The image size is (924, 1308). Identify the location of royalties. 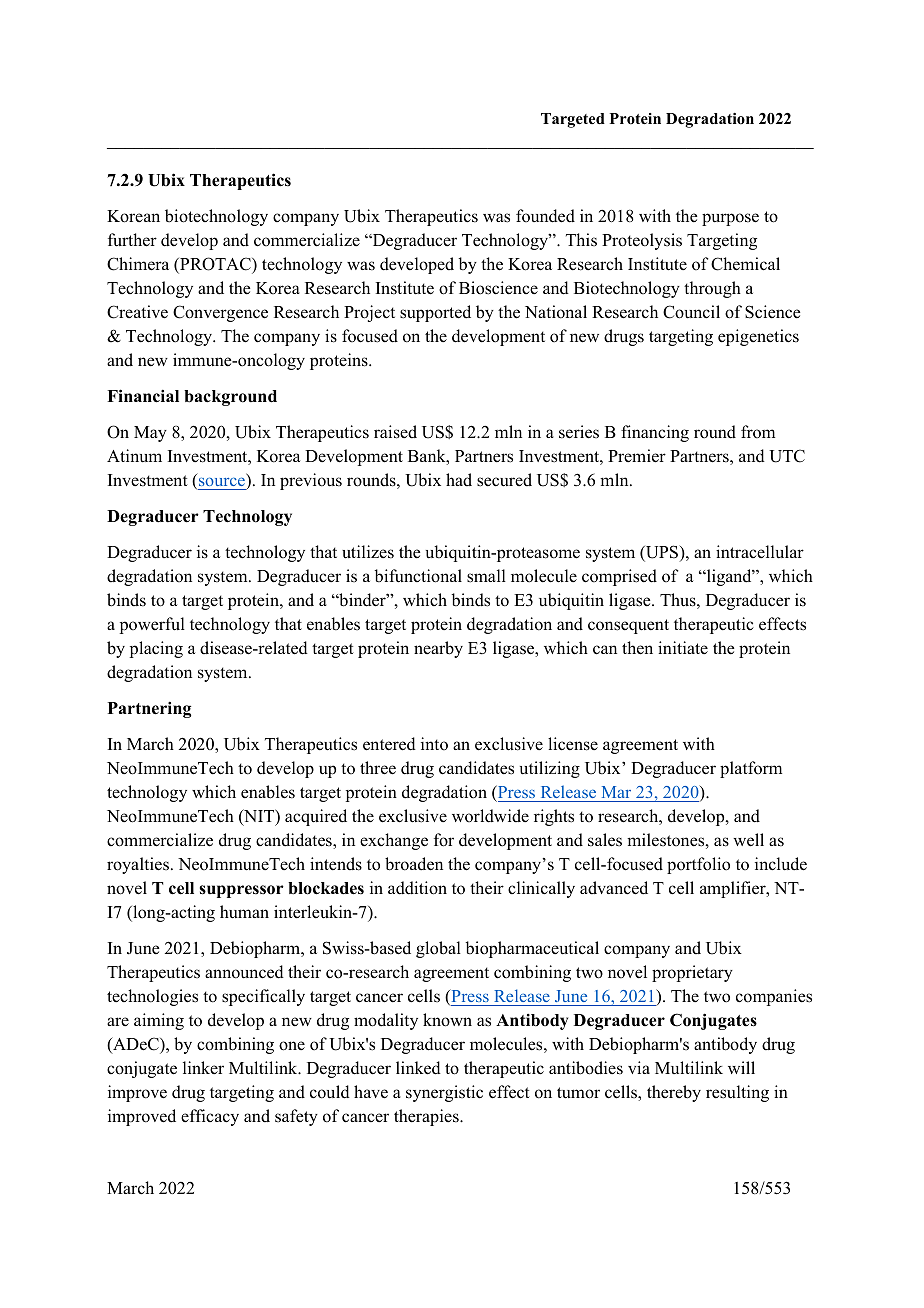
(138, 865).
